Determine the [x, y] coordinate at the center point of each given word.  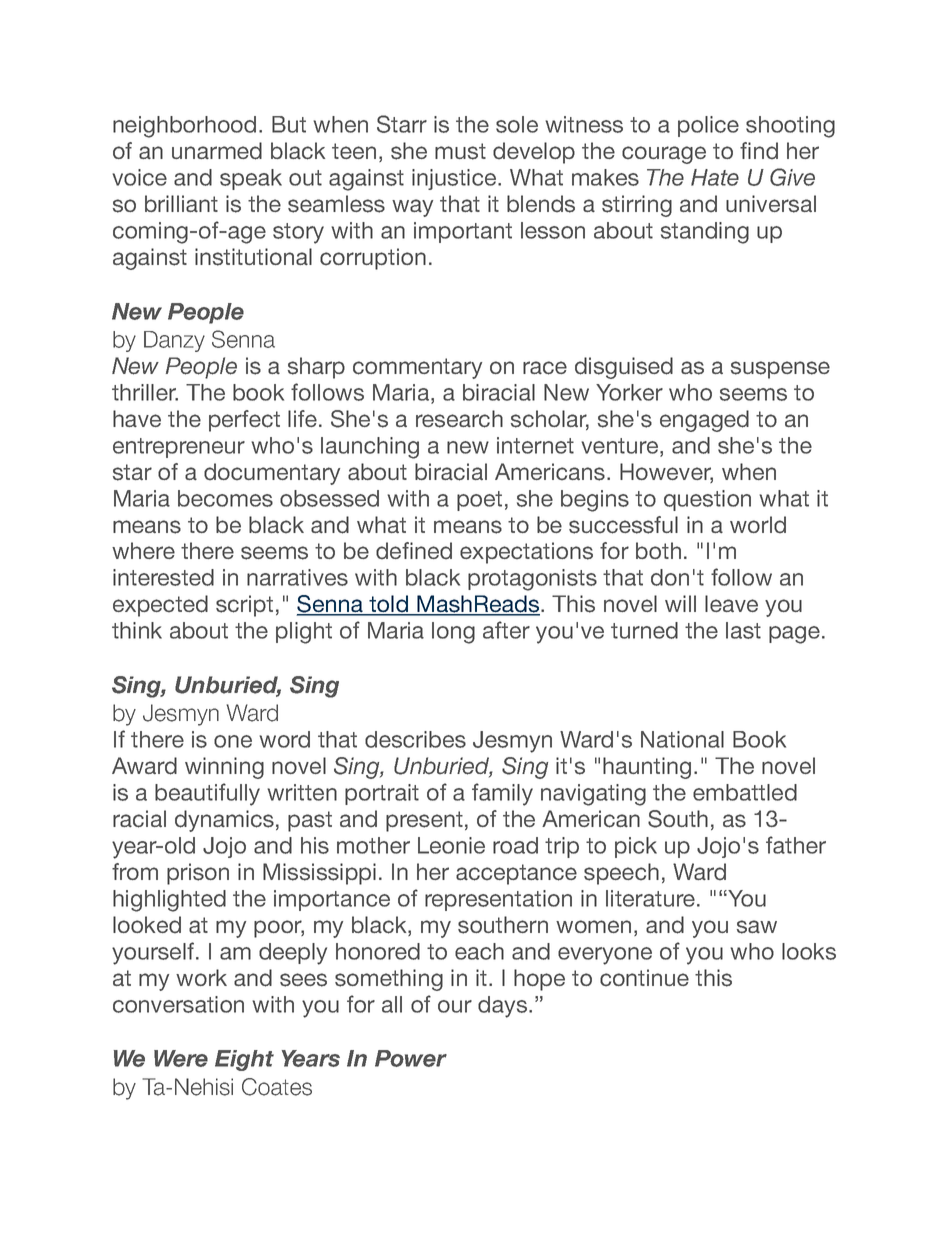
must [460, 151]
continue [644, 978]
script [244, 606]
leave [731, 603]
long [453, 633]
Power [411, 1058]
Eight [244, 1060]
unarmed [217, 151]
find [759, 151]
